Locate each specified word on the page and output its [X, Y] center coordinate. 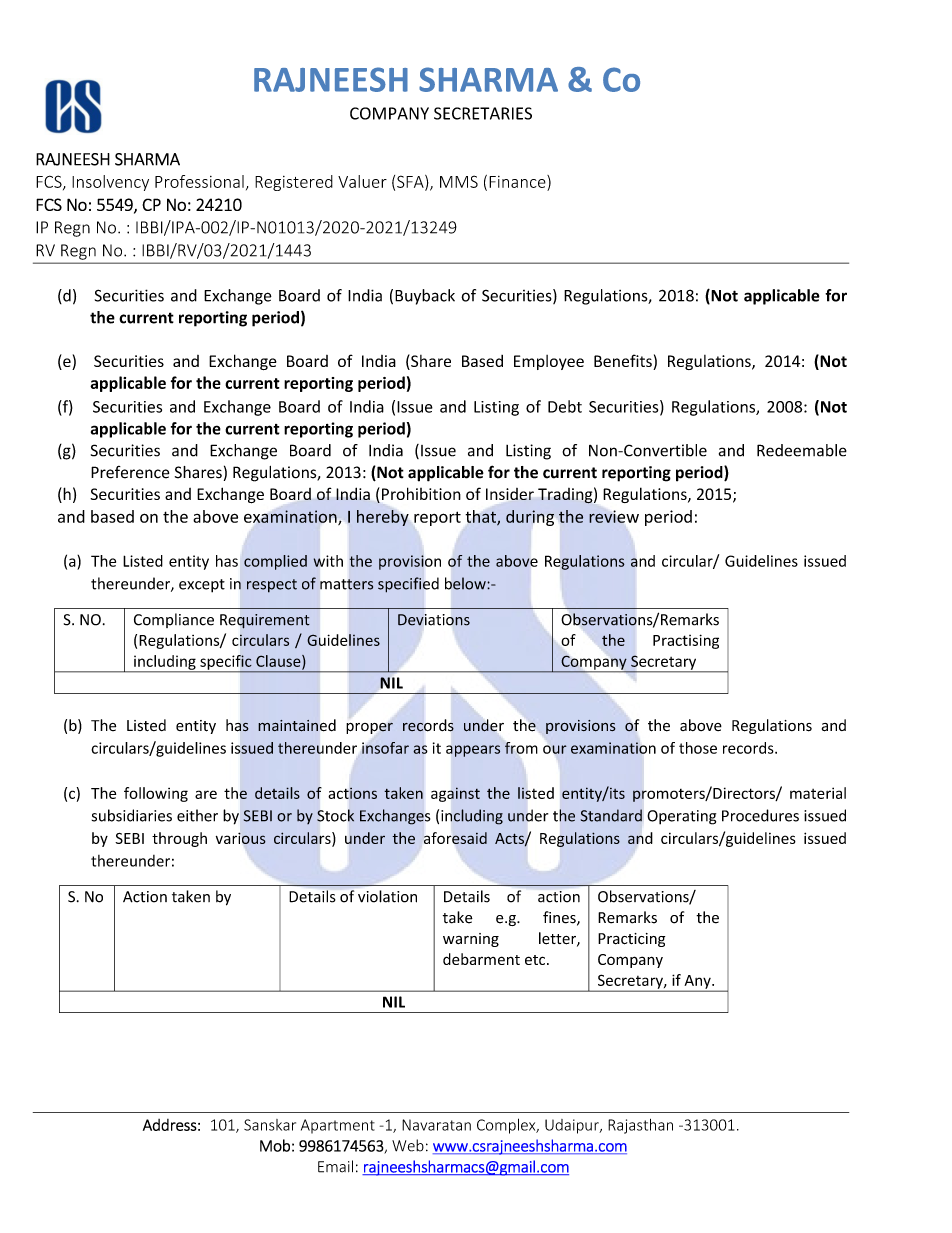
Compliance [174, 620]
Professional [199, 181]
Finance [518, 181]
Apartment [338, 1126]
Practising [686, 641]
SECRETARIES [483, 113]
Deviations [434, 620]
